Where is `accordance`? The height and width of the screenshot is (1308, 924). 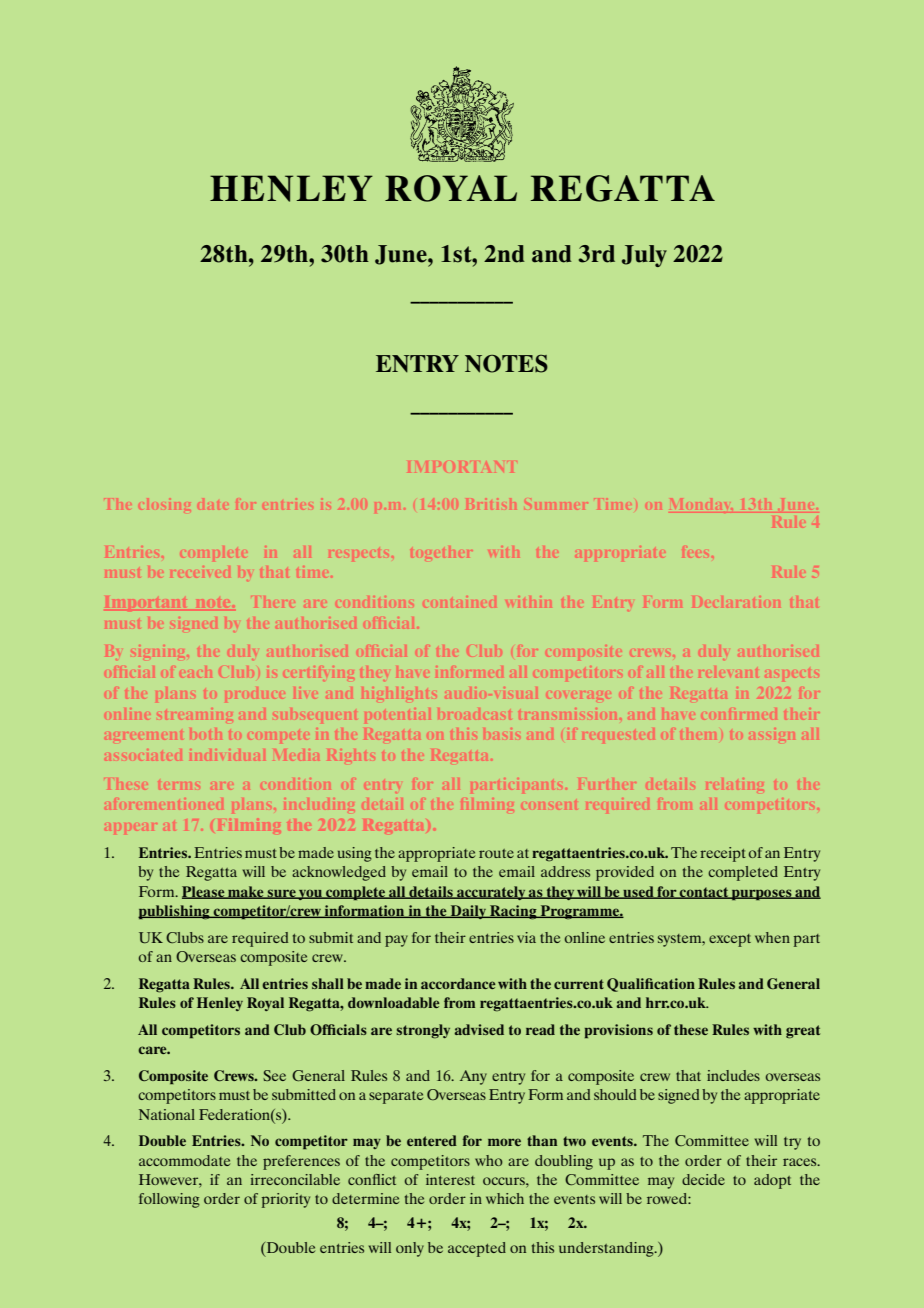 accordance is located at coordinates (458, 983).
